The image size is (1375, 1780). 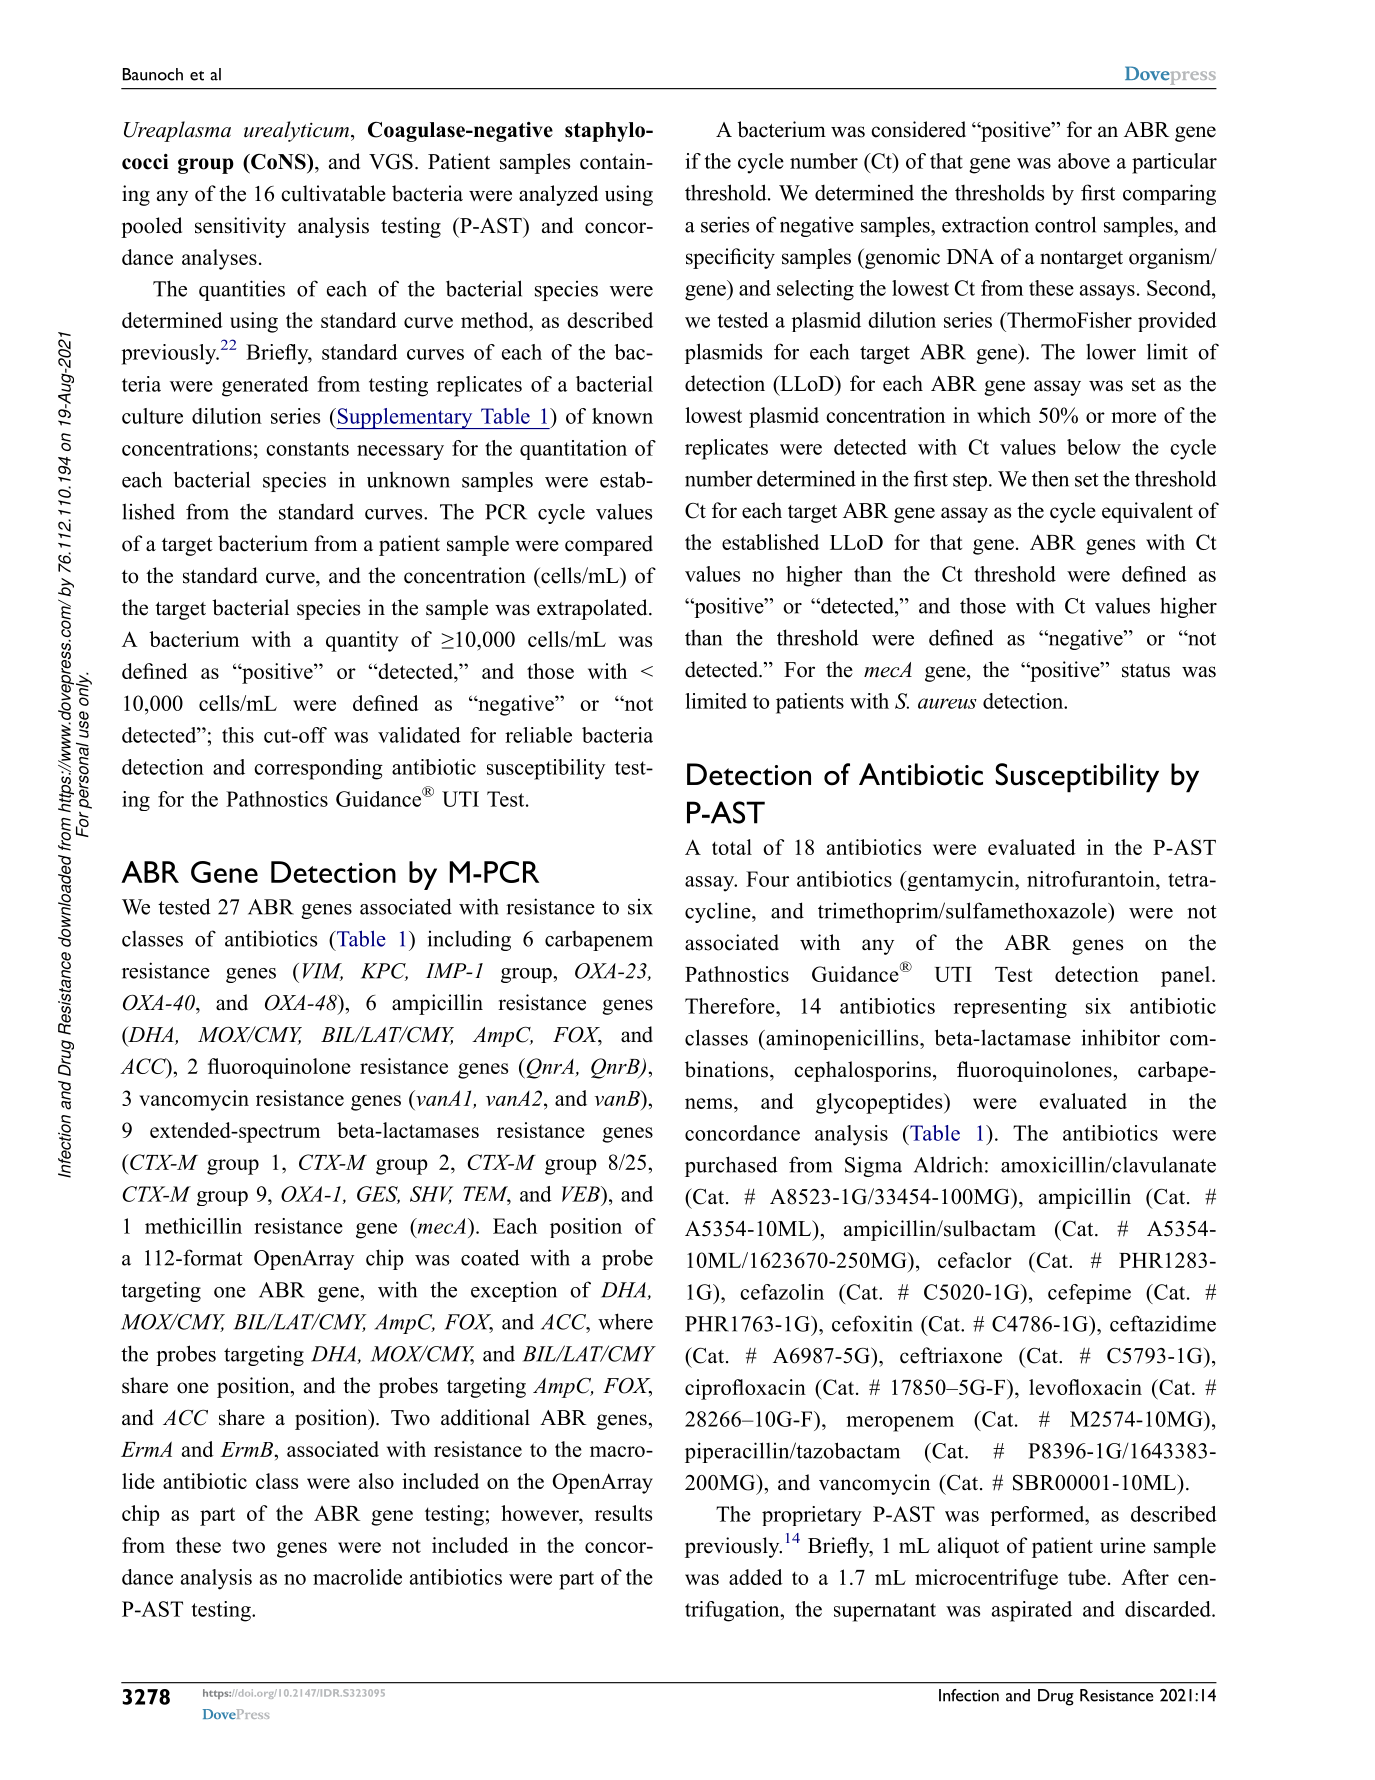 What do you see at coordinates (1120, 1037) in the document?
I see `inhibitor` at bounding box center [1120, 1037].
